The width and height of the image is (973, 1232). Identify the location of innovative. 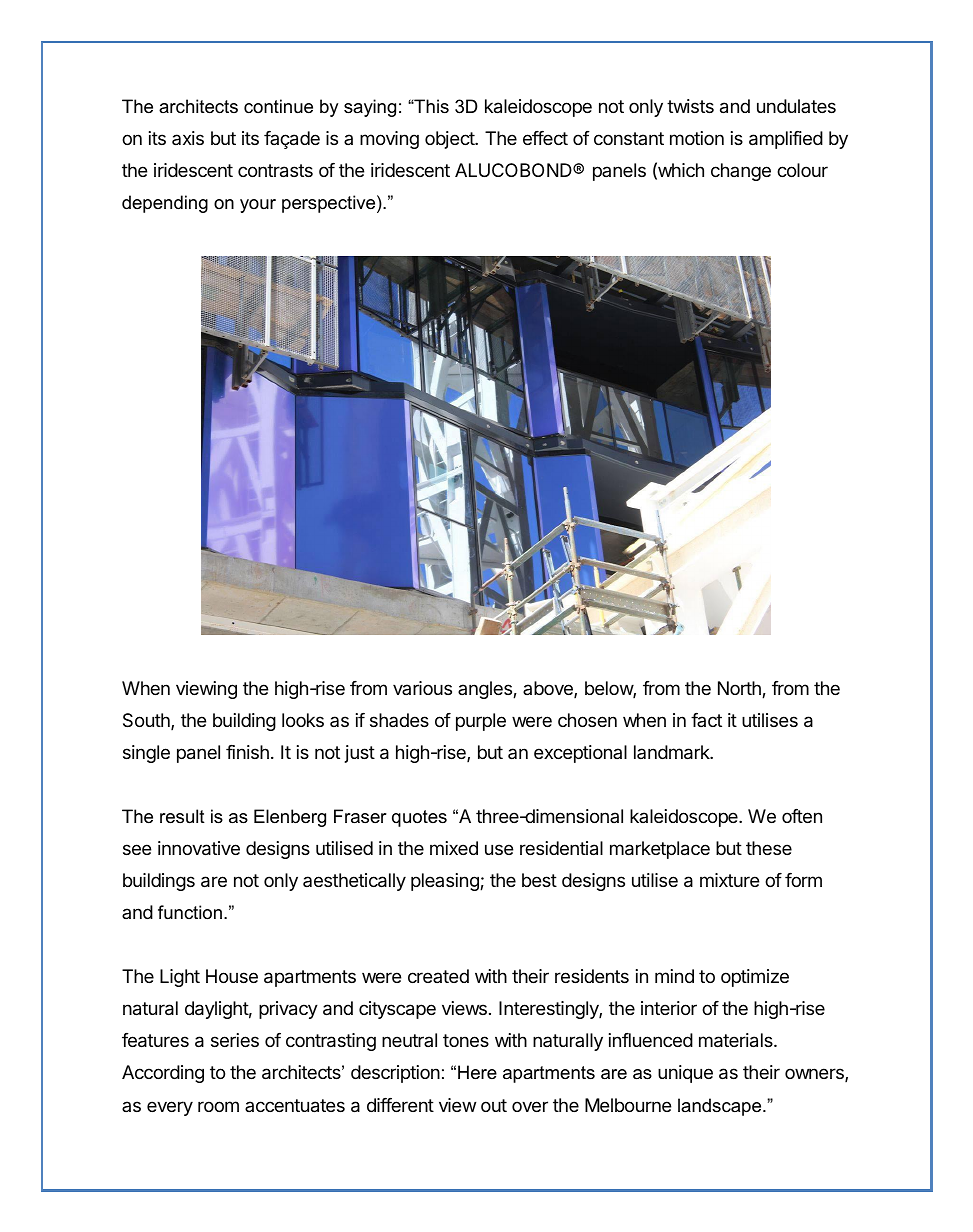
(199, 848).
